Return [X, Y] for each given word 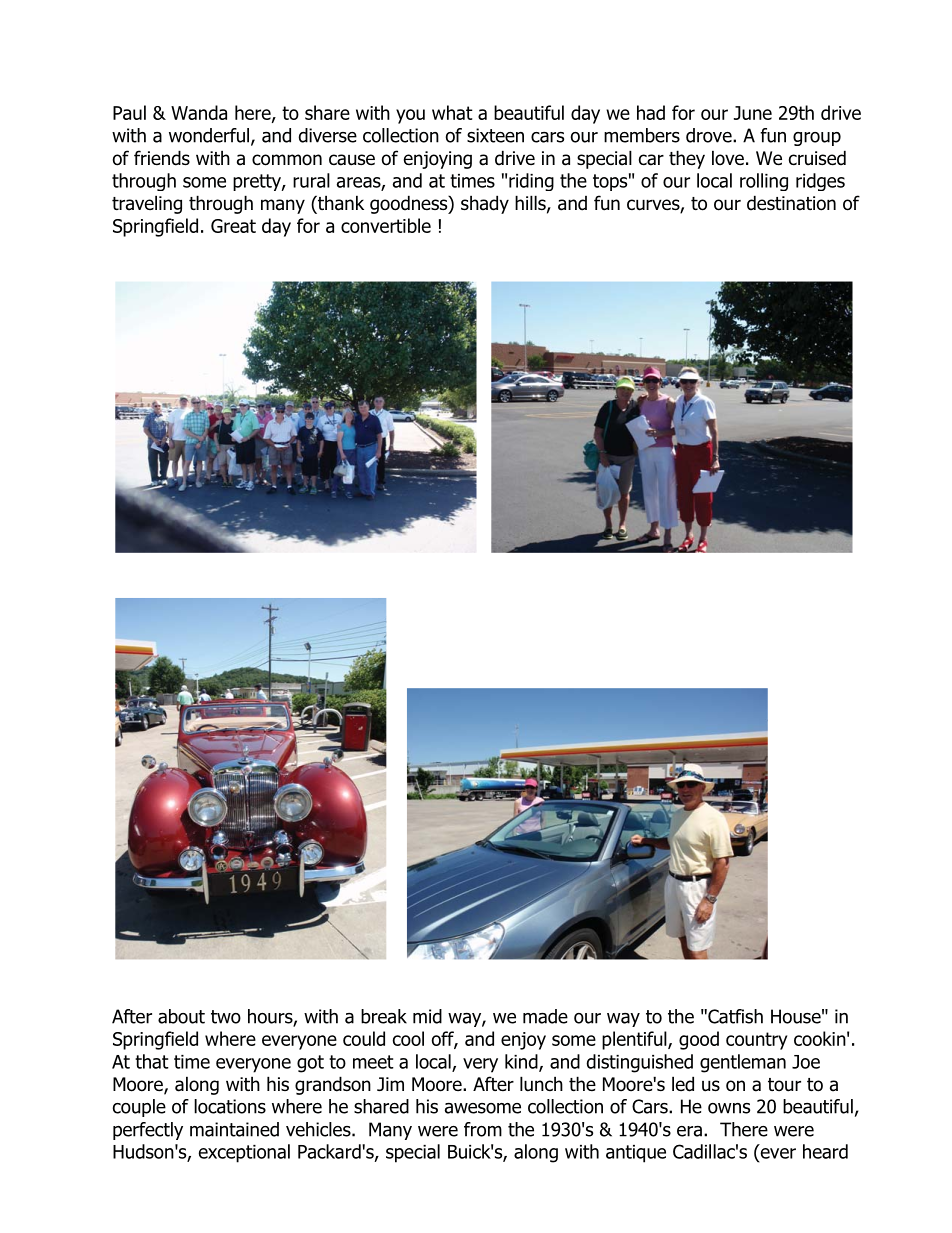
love [728, 158]
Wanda [199, 112]
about [181, 1016]
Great [233, 226]
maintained [234, 1129]
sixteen [495, 135]
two [226, 1017]
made [545, 1016]
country [756, 1041]
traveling [147, 204]
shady [485, 204]
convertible [386, 225]
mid [427, 1016]
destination [791, 203]
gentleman [743, 1063]
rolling [764, 182]
